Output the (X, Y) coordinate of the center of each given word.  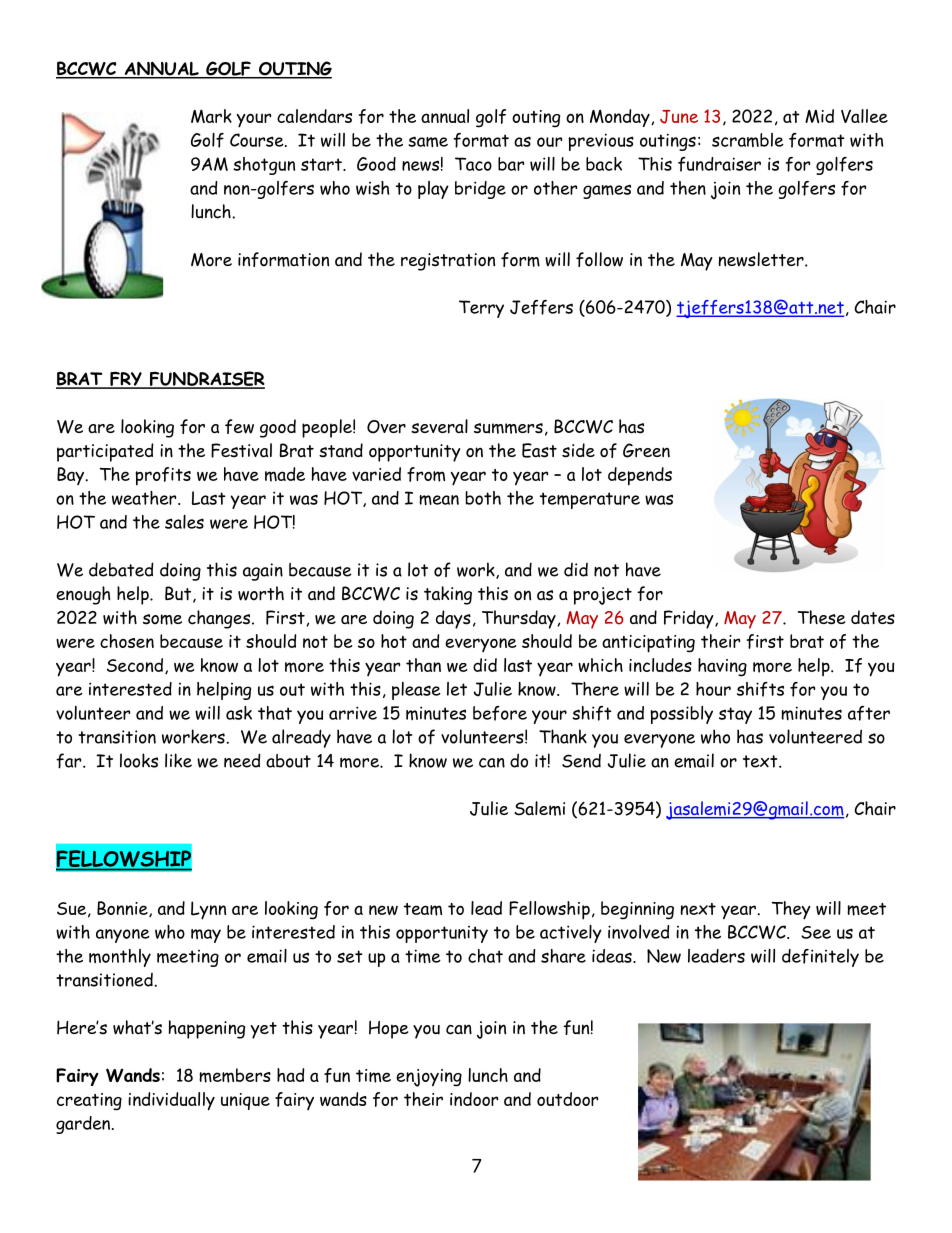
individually (171, 1101)
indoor (474, 1099)
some (162, 619)
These (821, 617)
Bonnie (123, 909)
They (791, 910)
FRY (126, 380)
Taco (473, 164)
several (439, 426)
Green (646, 450)
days (453, 619)
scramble (748, 140)
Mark (211, 116)
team (423, 909)
